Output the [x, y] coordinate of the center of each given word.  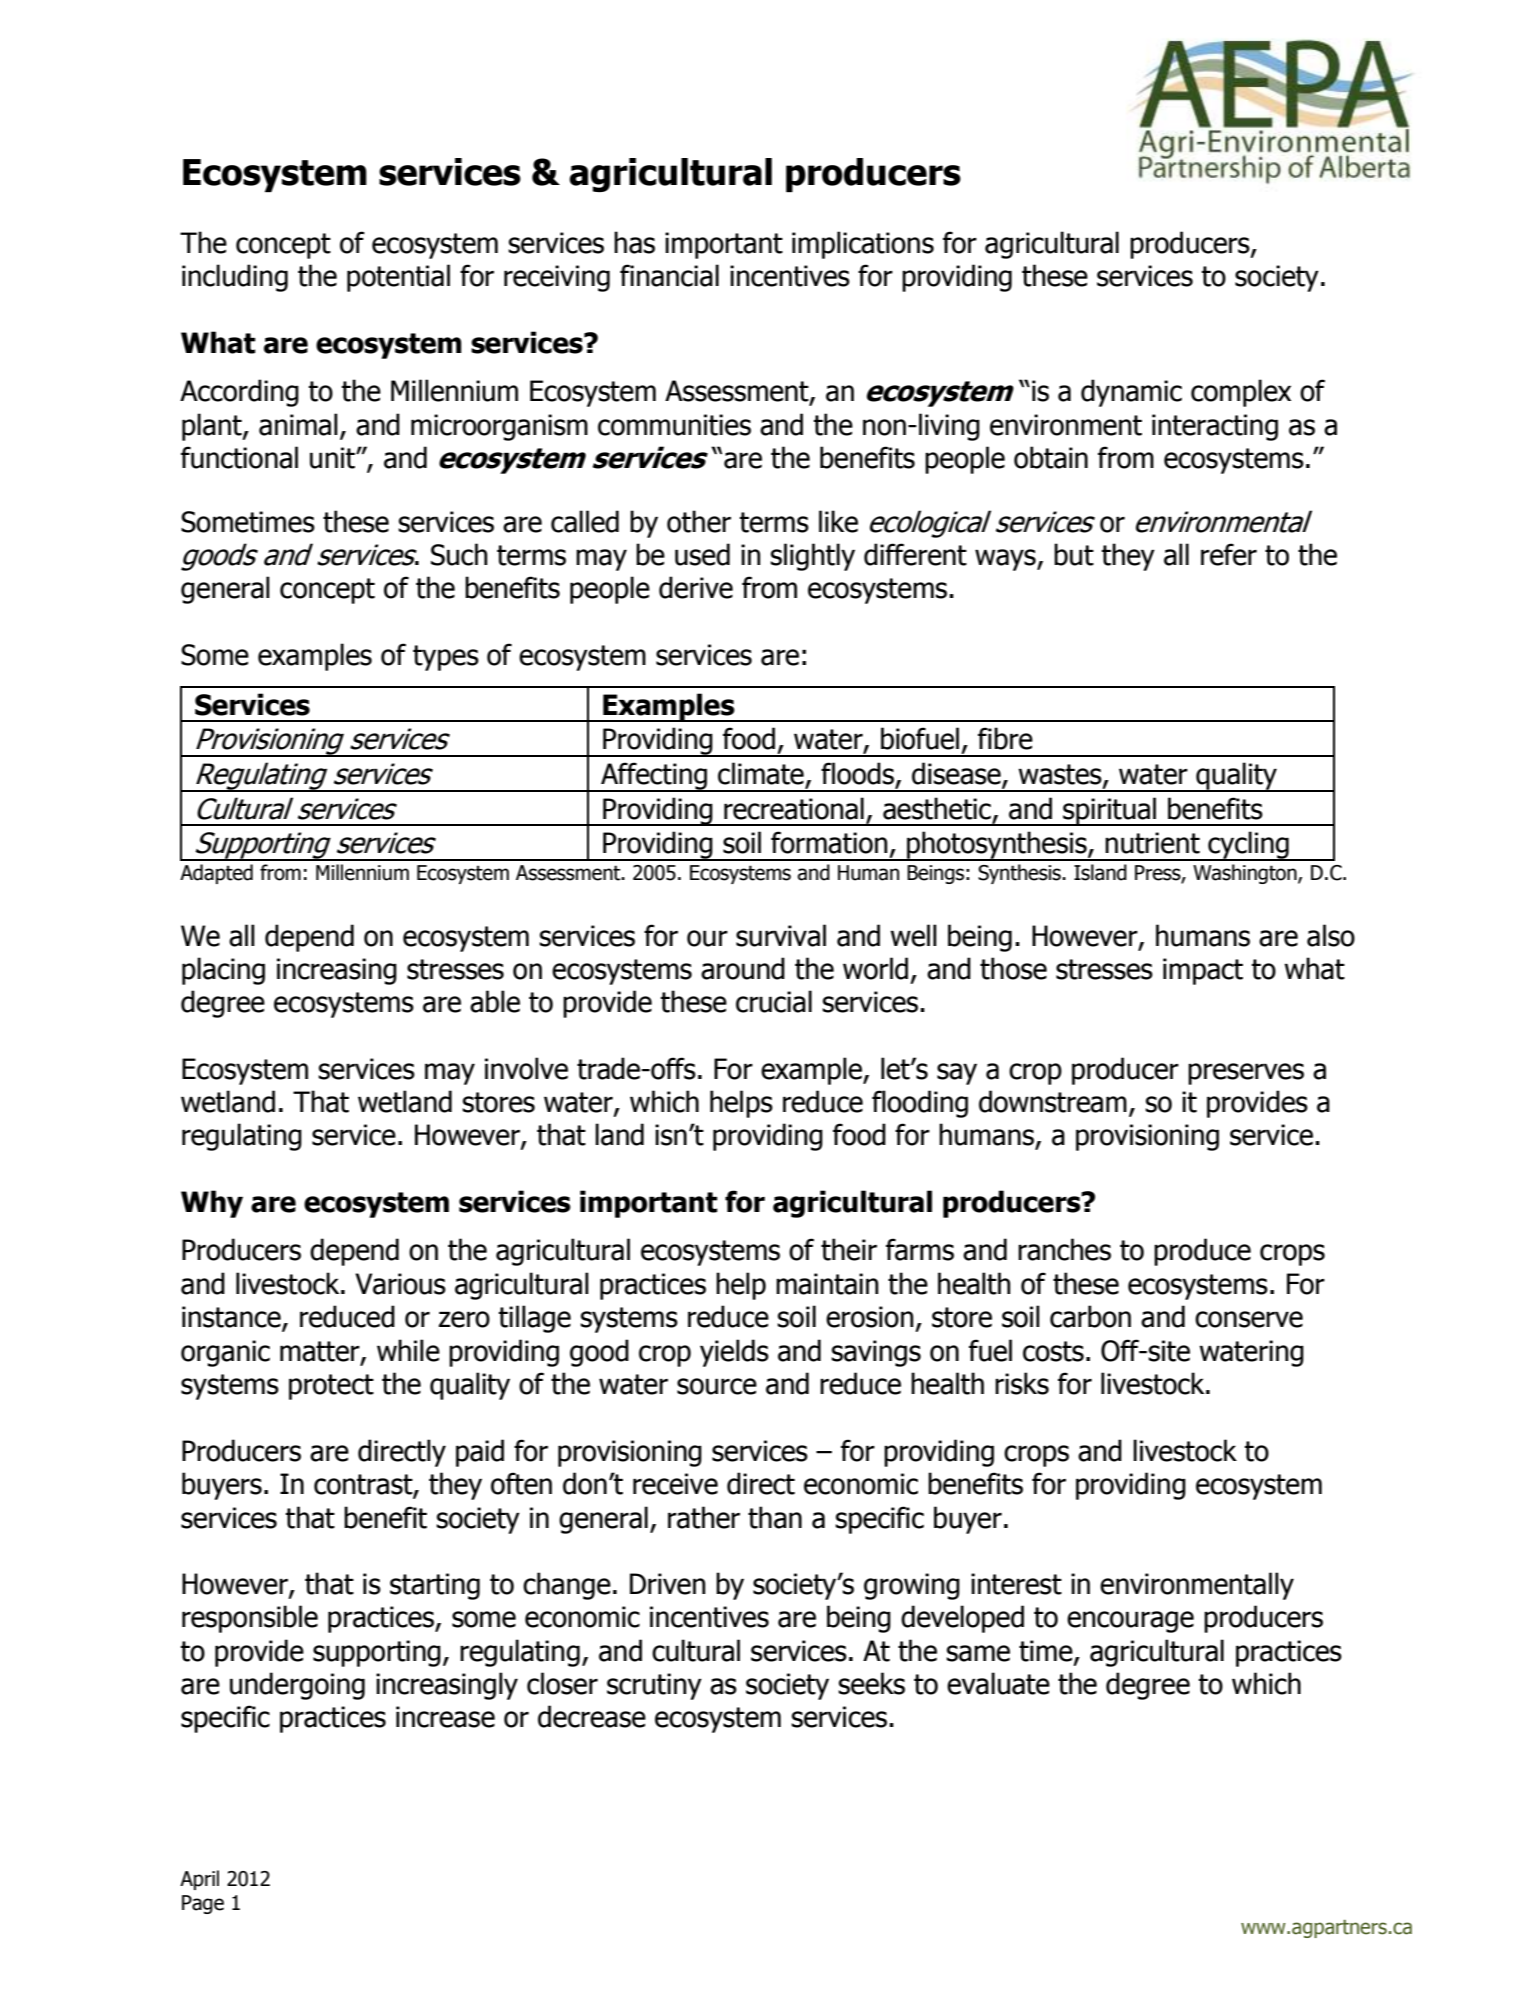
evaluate [998, 1683]
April [199, 1880]
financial [669, 275]
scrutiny [654, 1686]
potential [398, 278]
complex [1241, 393]
